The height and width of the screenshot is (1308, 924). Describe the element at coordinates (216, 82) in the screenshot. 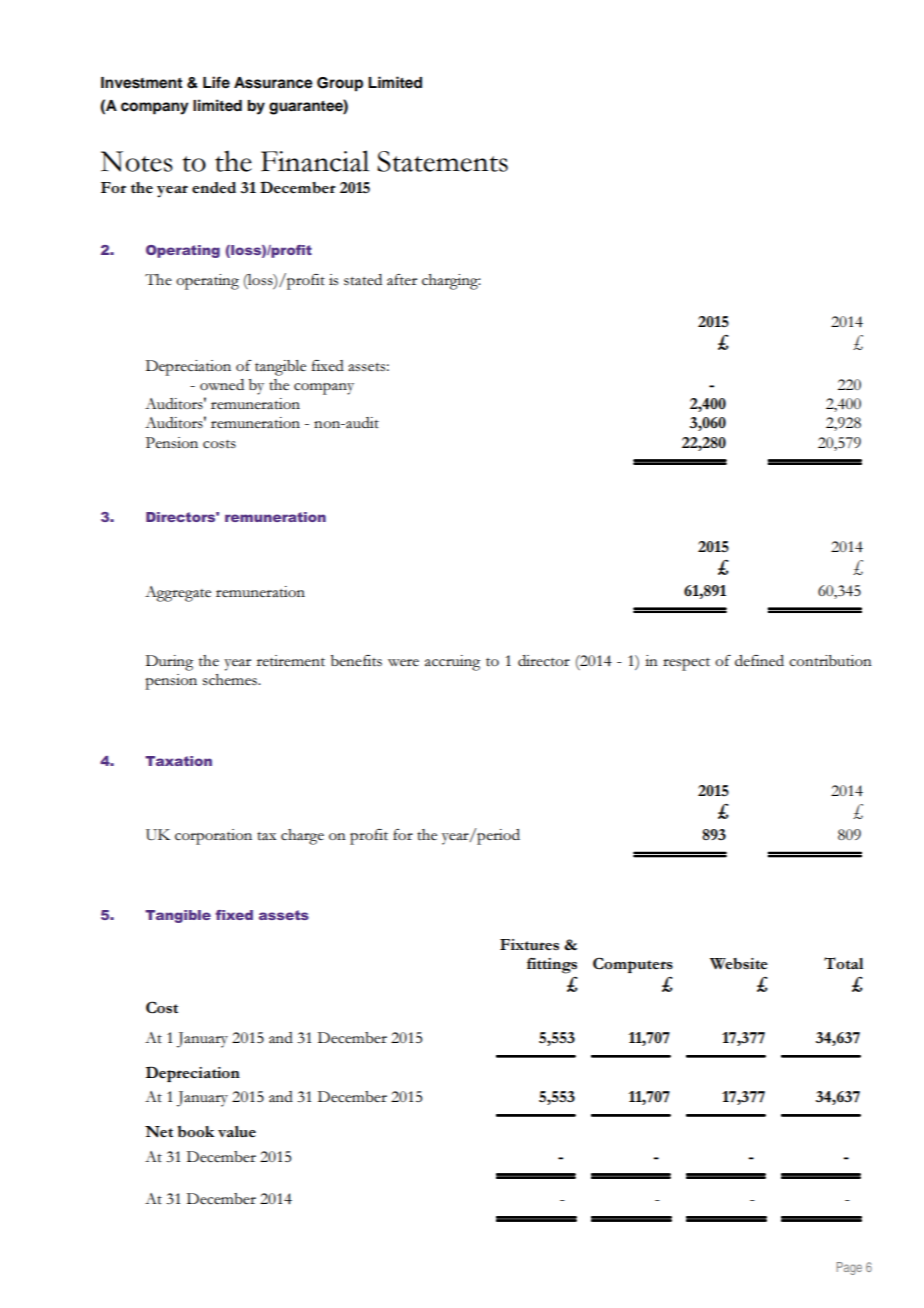

I see `Life` at that location.
